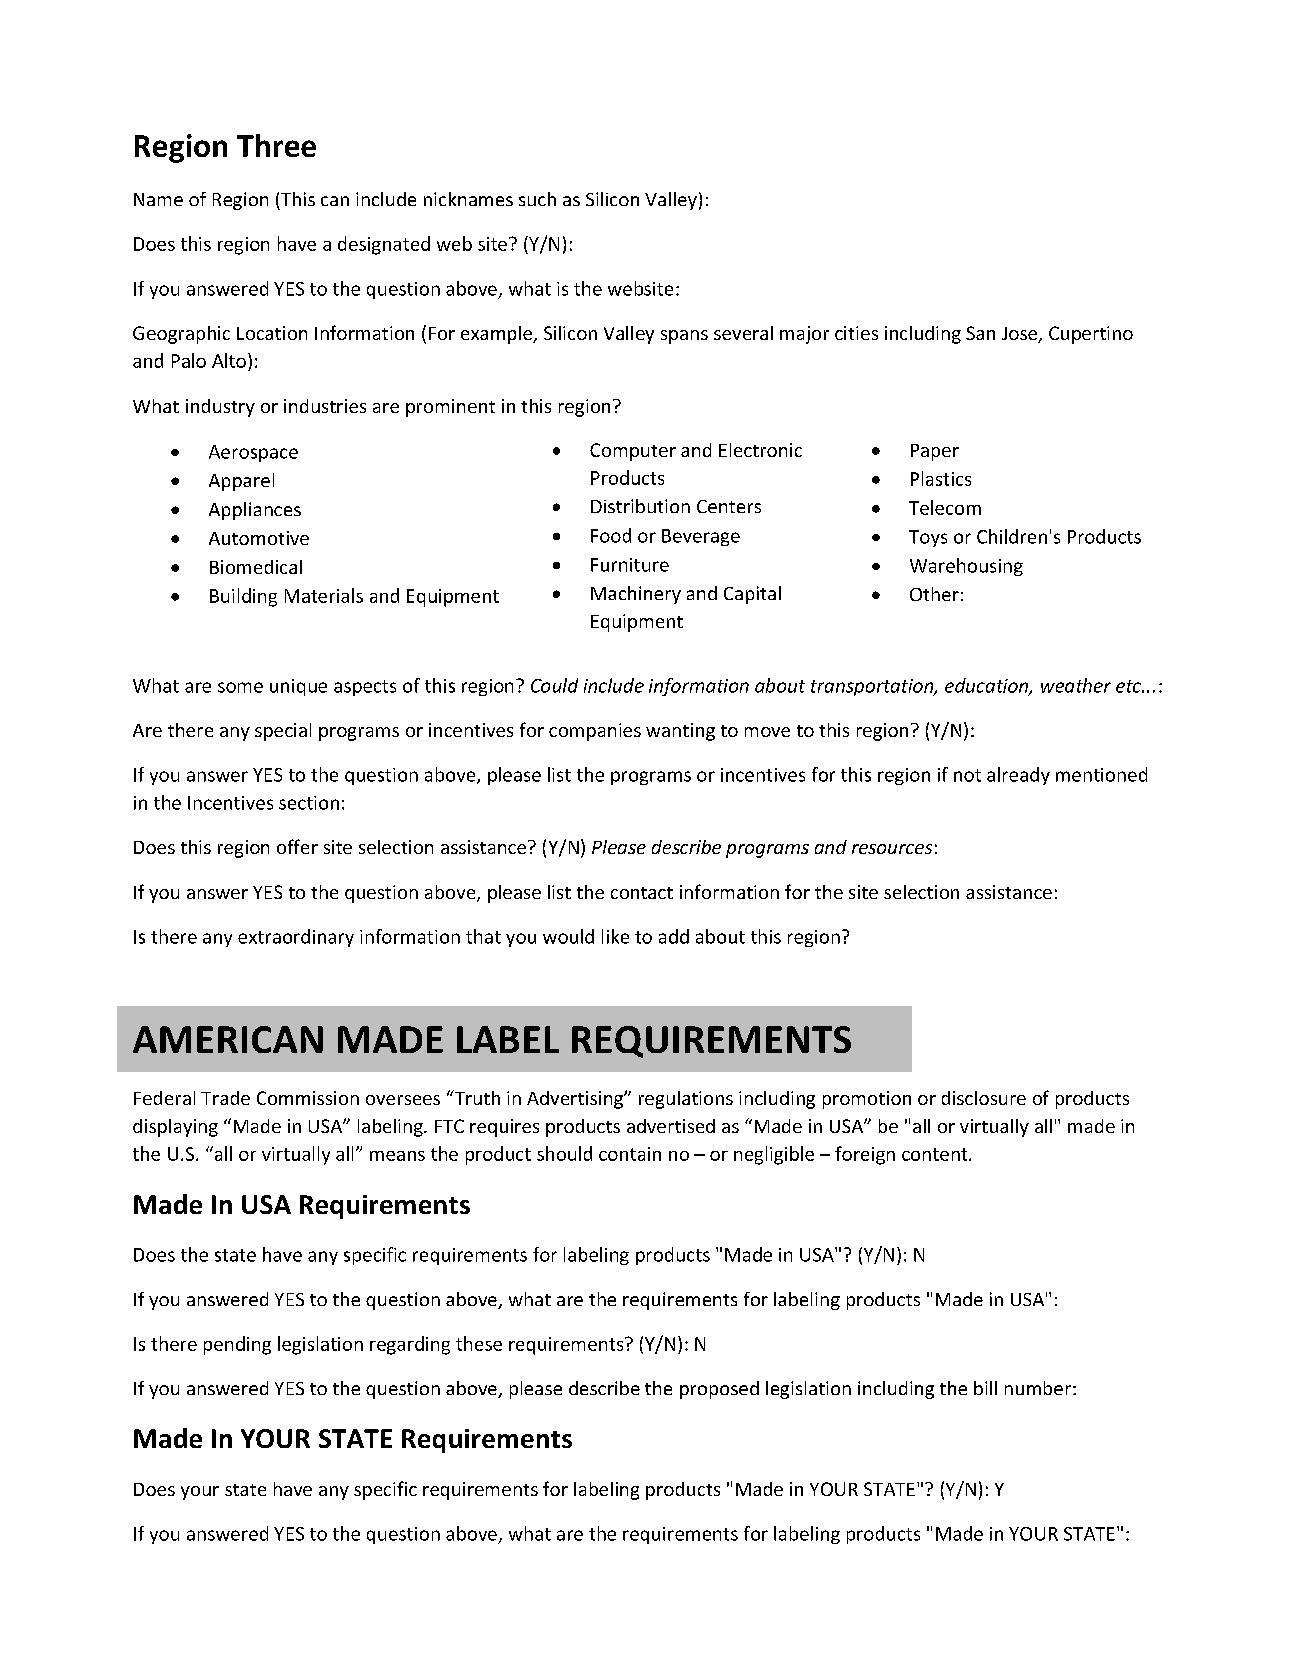 The image size is (1291, 1671). What do you see at coordinates (967, 775) in the image?
I see `not` at bounding box center [967, 775].
